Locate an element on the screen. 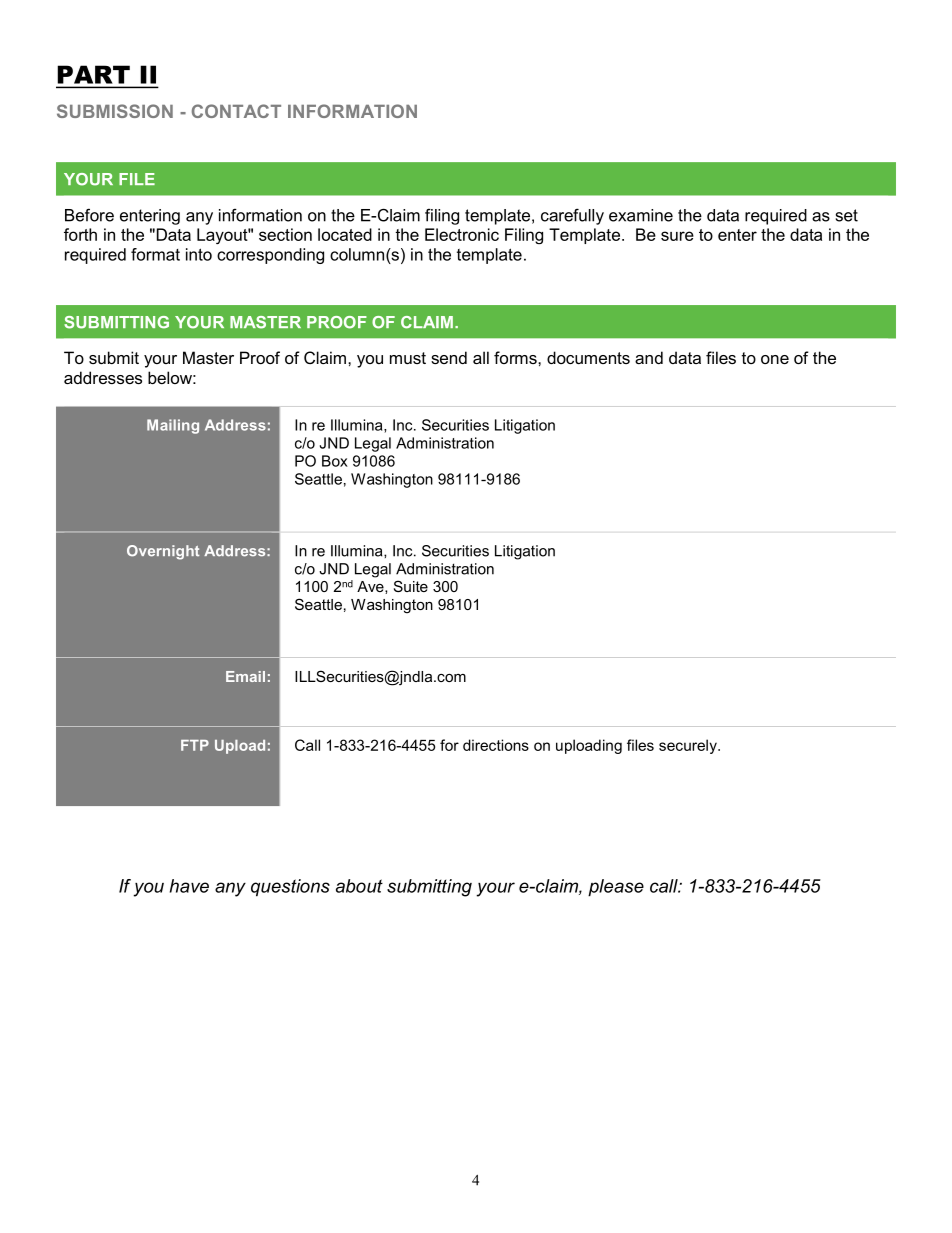 The image size is (952, 1233). send is located at coordinates (449, 357).
